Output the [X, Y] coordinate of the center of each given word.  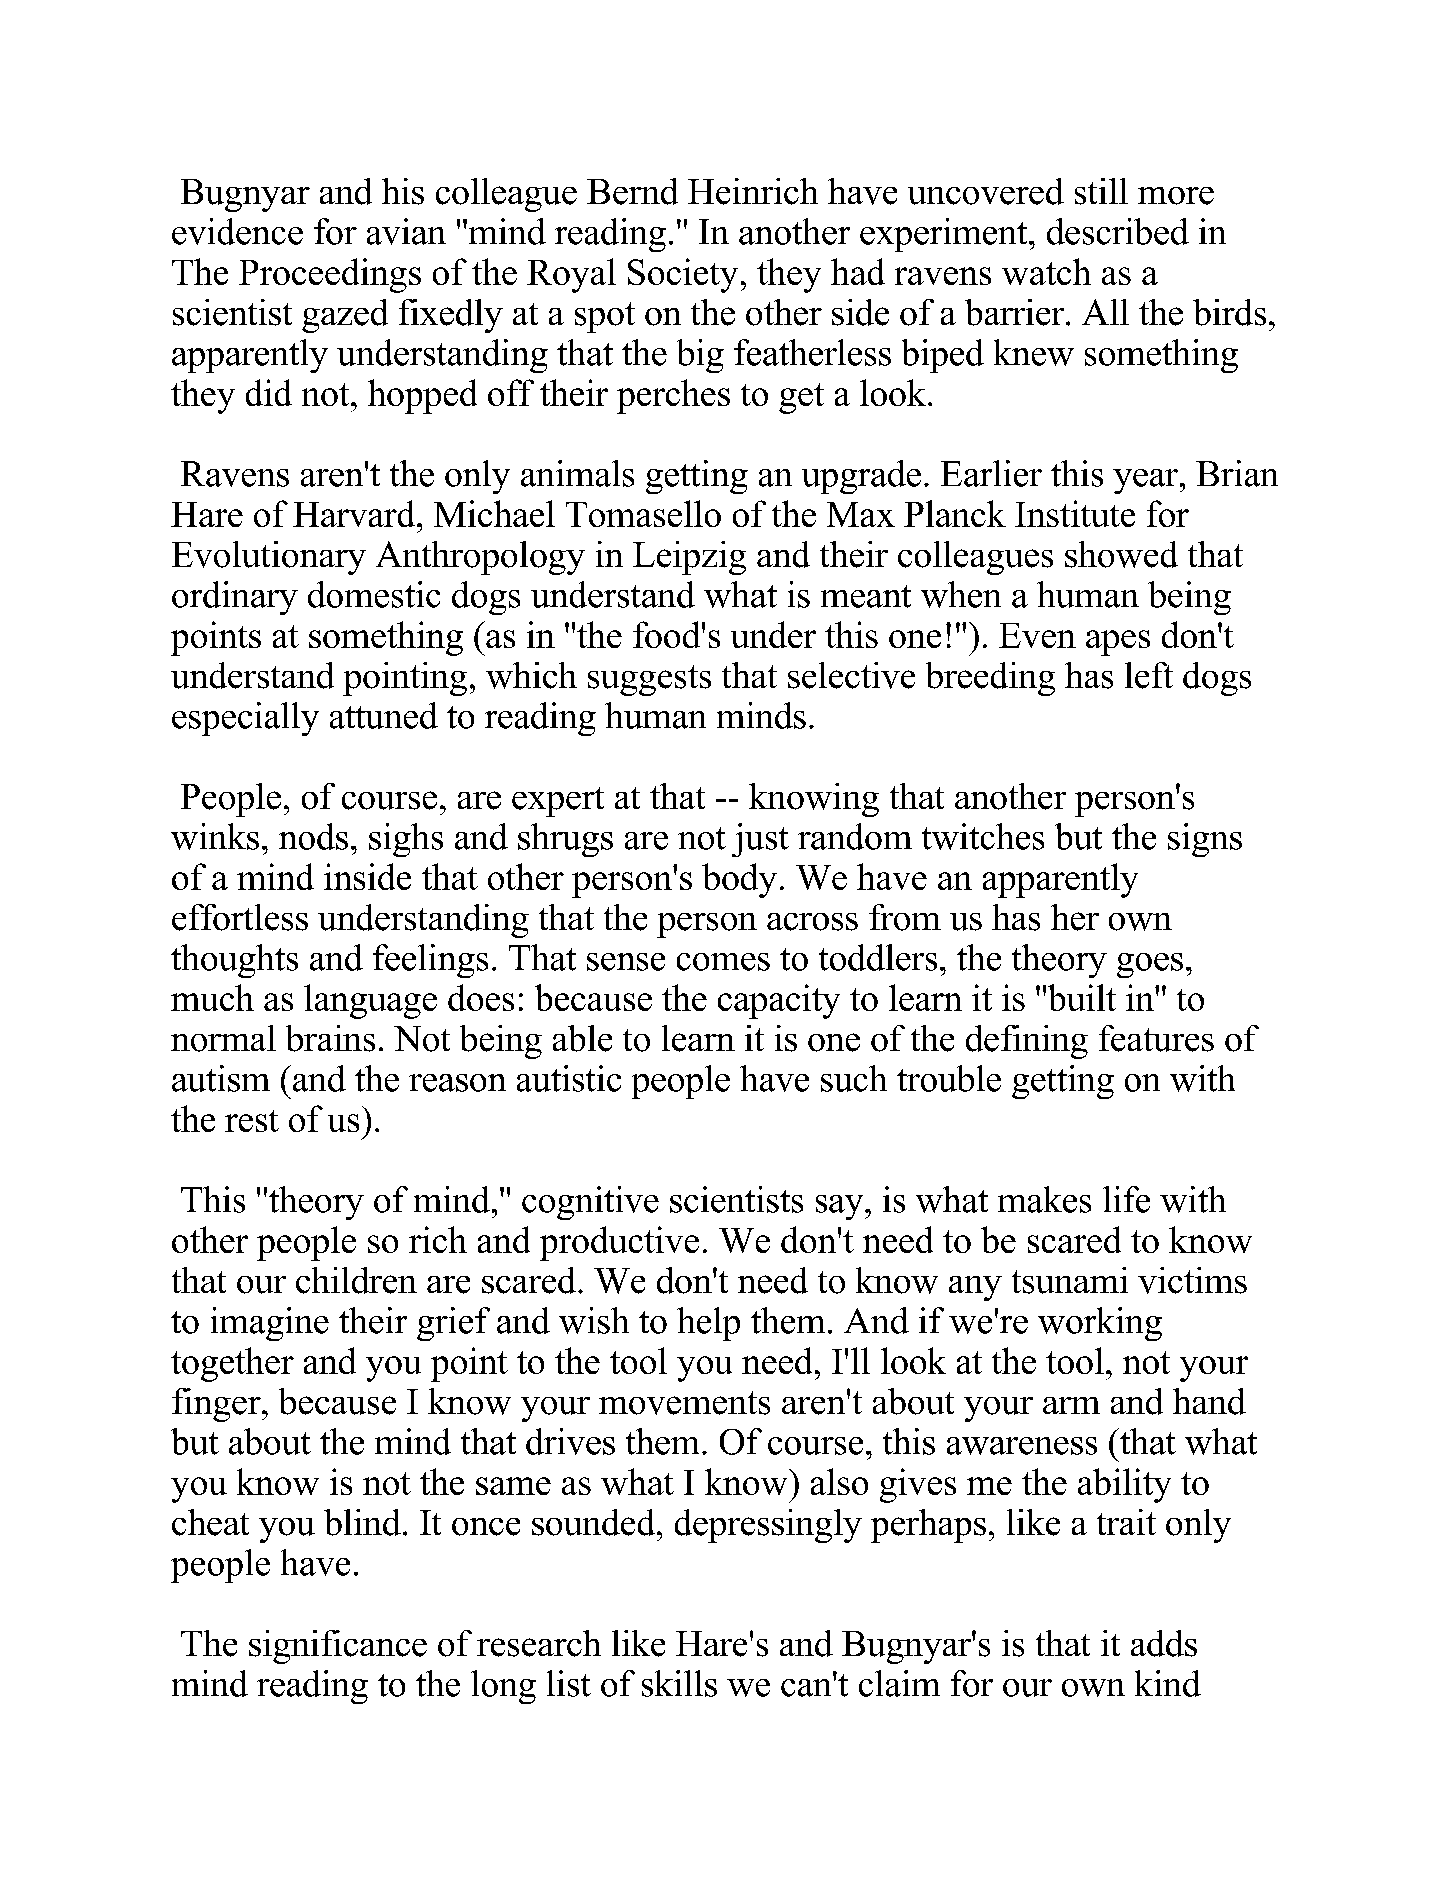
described [1118, 231]
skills [679, 1683]
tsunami [1070, 1280]
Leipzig [689, 558]
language [370, 1001]
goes [1150, 965]
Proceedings [330, 275]
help [708, 1324]
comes [723, 962]
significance [338, 1647]
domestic [374, 594]
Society [683, 275]
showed [1121, 554]
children [356, 1280]
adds [1164, 1643]
